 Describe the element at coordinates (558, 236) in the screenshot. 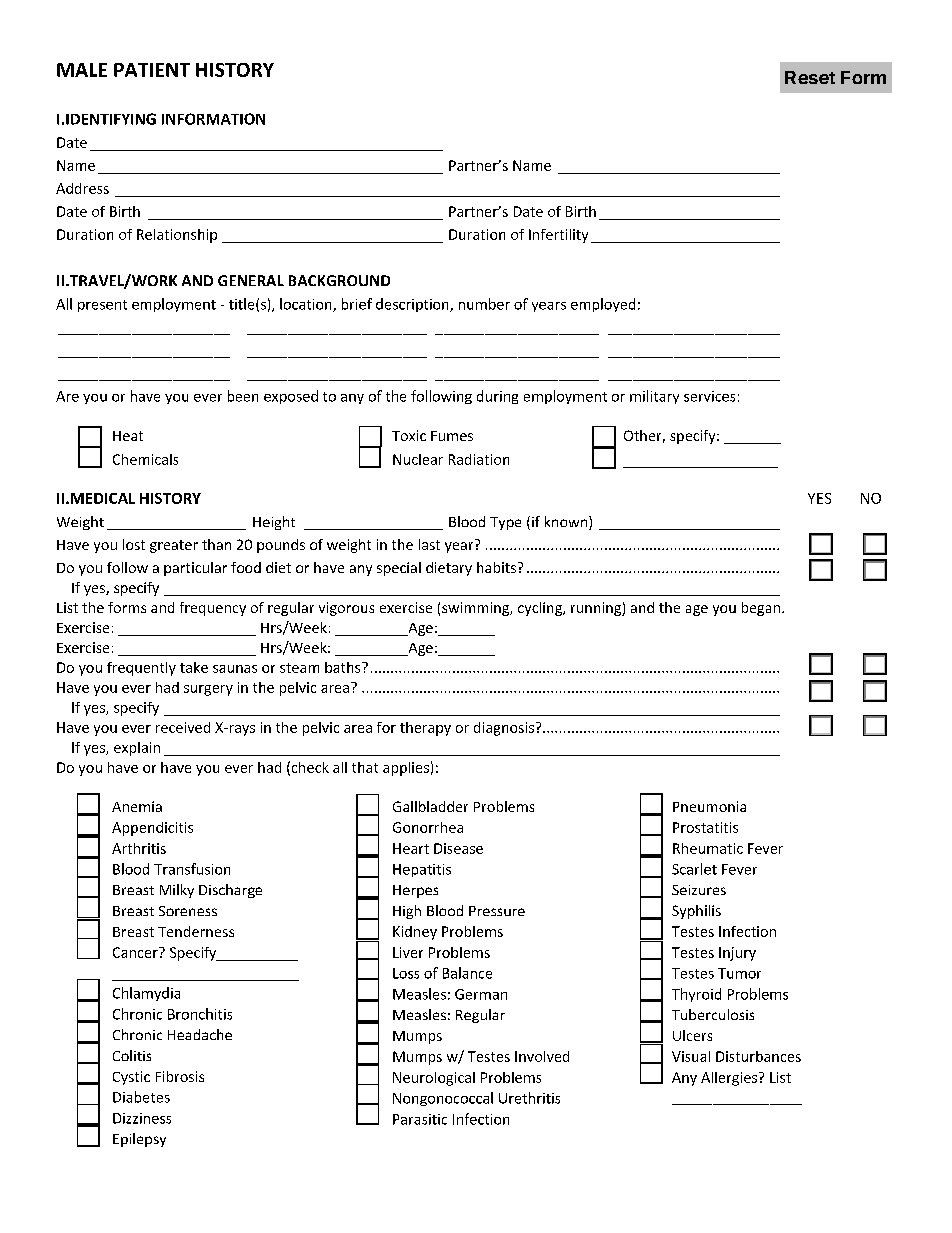

I see `Infertility` at that location.
